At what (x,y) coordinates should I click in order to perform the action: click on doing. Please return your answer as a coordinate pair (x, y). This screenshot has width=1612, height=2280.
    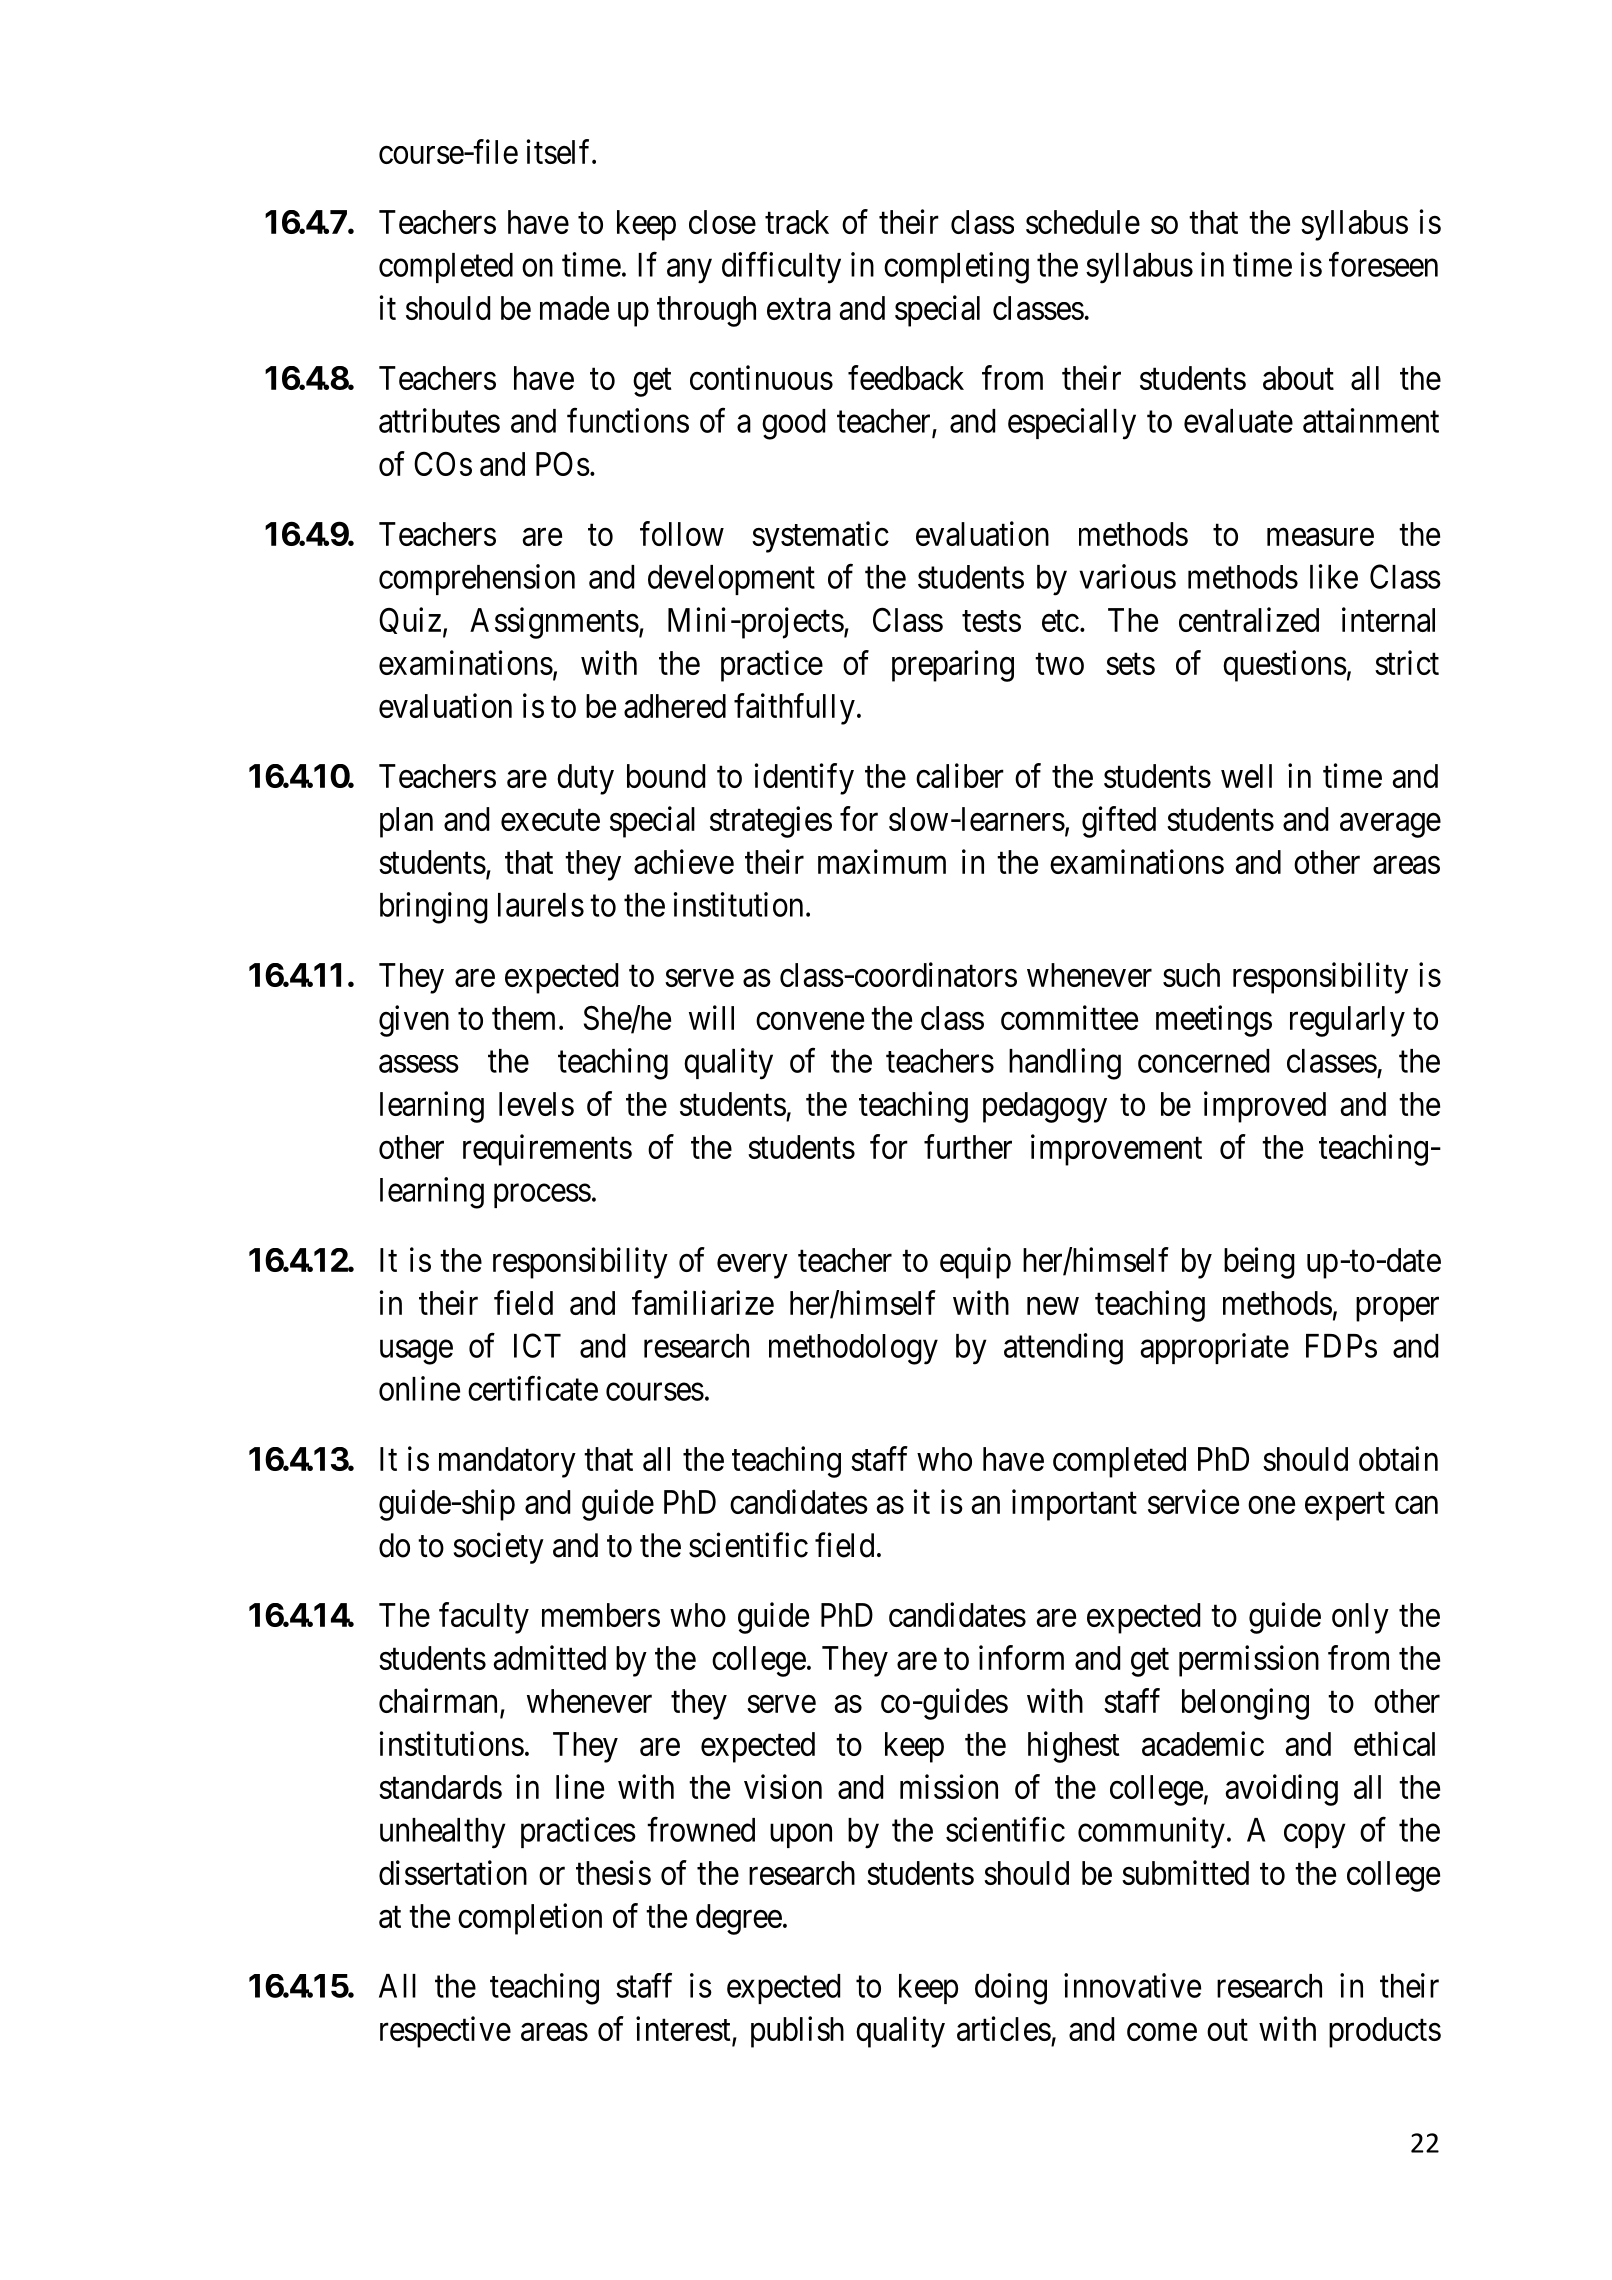
    Looking at the image, I should click on (1011, 1989).
